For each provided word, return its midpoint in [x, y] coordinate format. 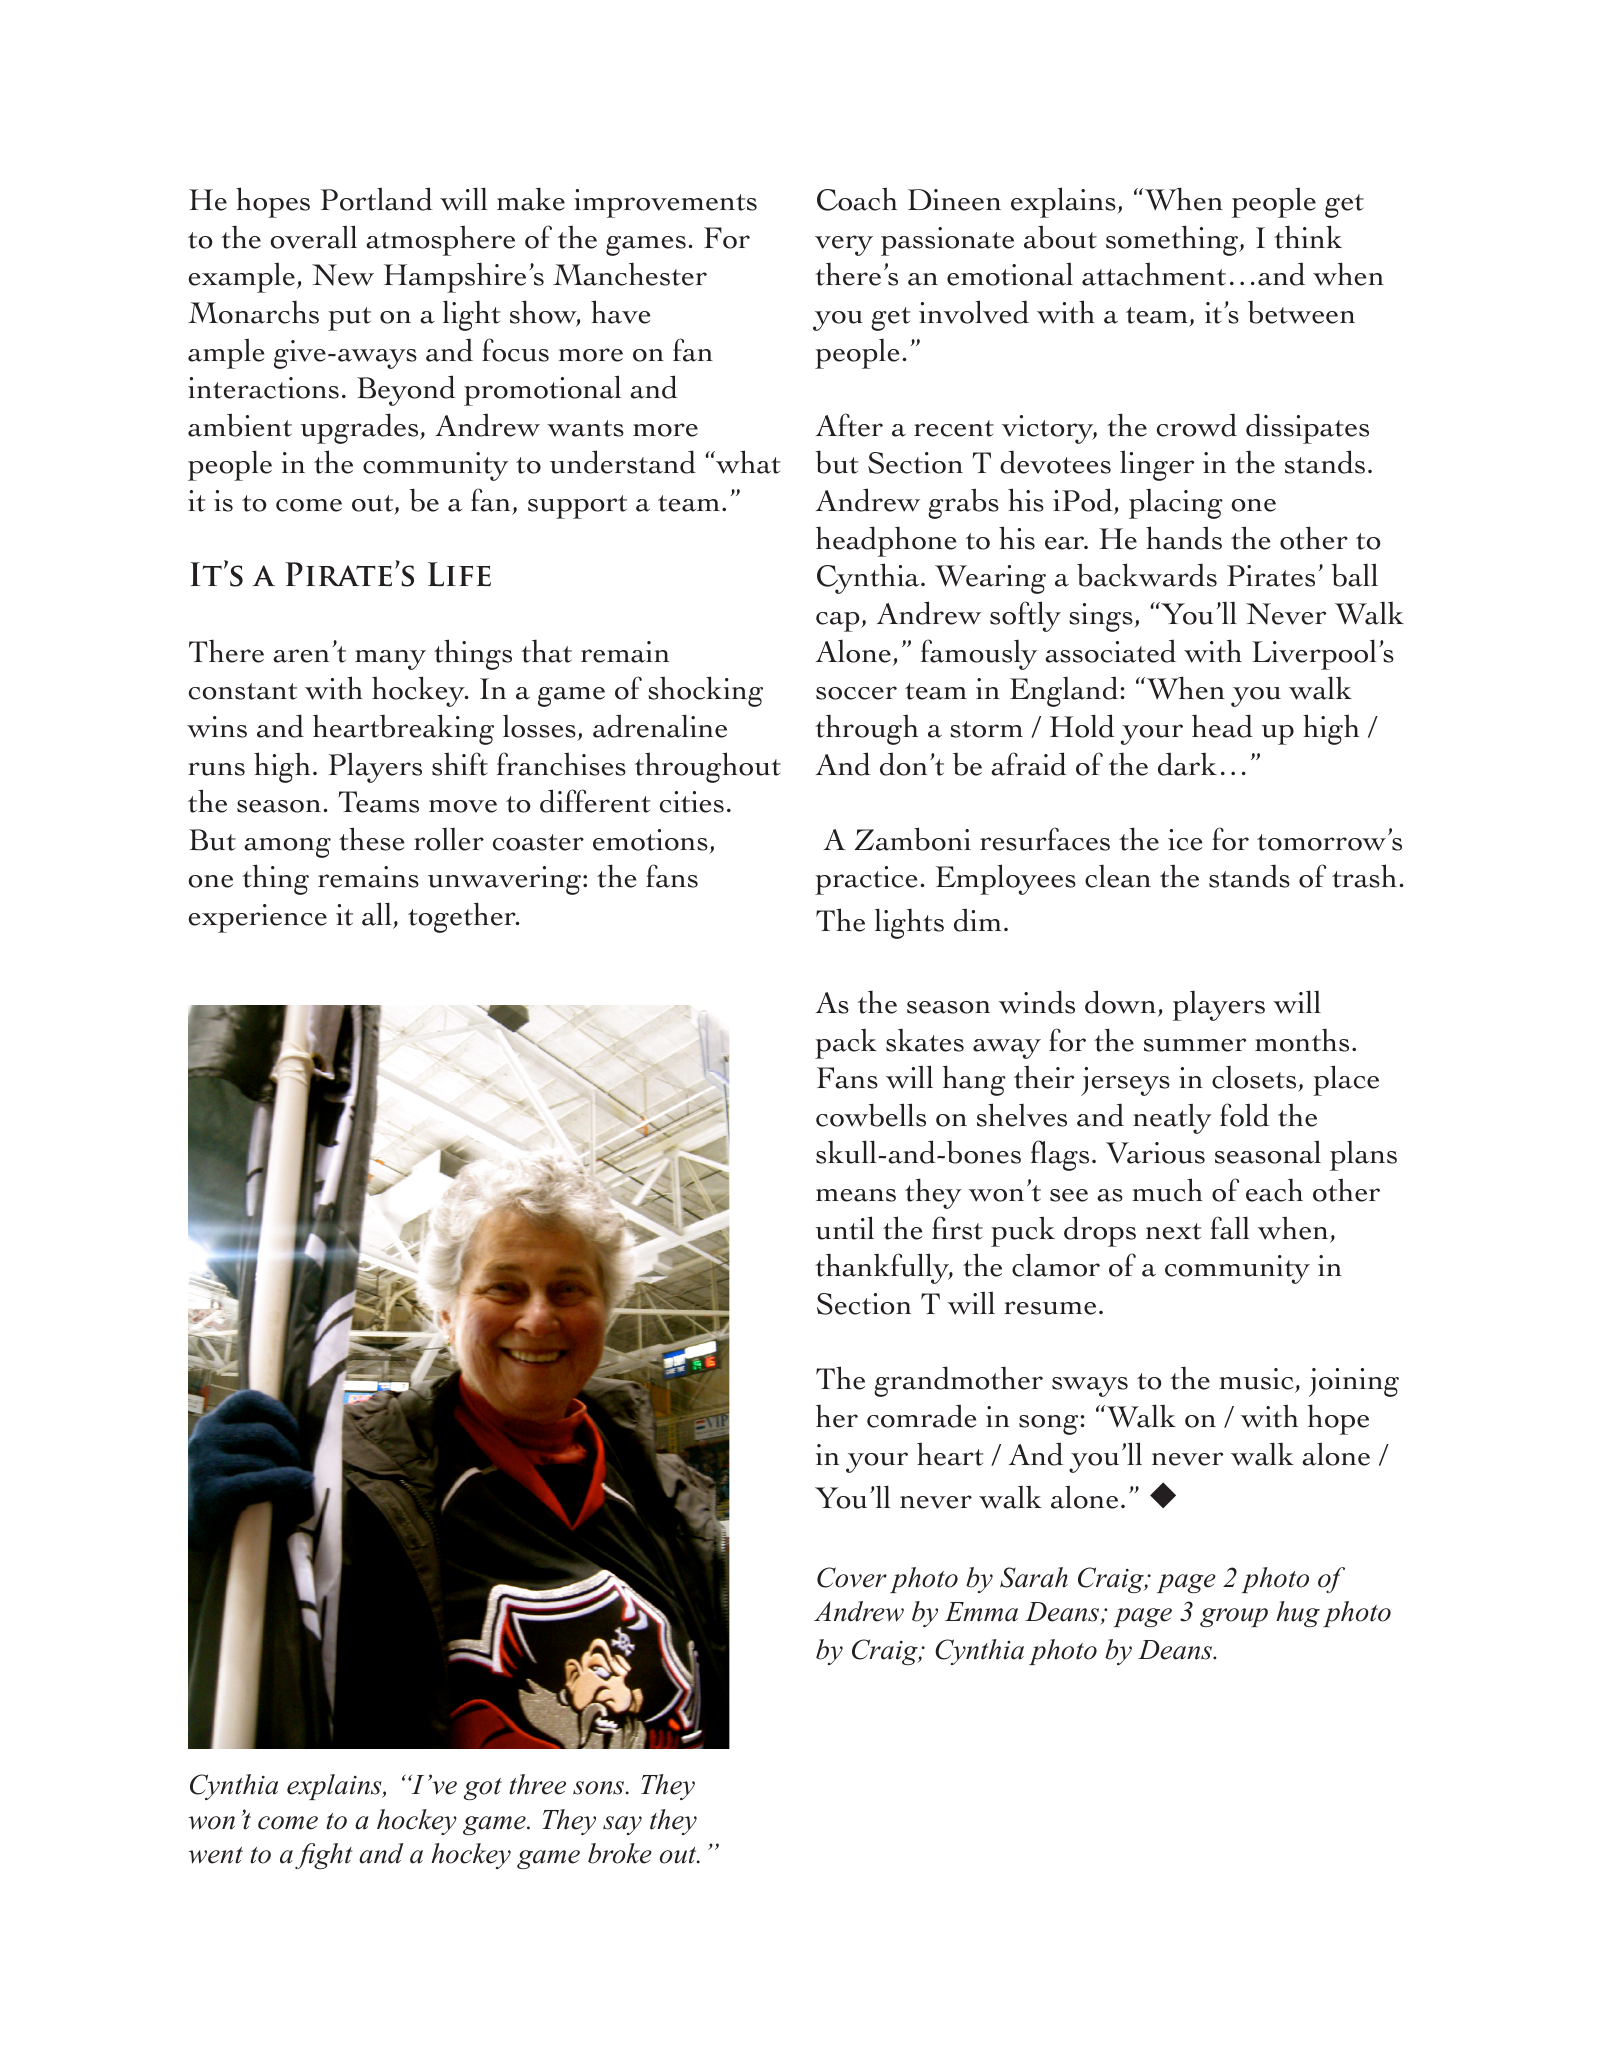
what [747, 462]
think [1308, 237]
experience [258, 918]
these [371, 839]
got [483, 1789]
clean [1118, 876]
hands [1184, 538]
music [1257, 1380]
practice [866, 880]
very [844, 245]
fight [323, 1856]
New [343, 275]
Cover [852, 1577]
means [856, 1195]
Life [459, 574]
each [1274, 1190]
